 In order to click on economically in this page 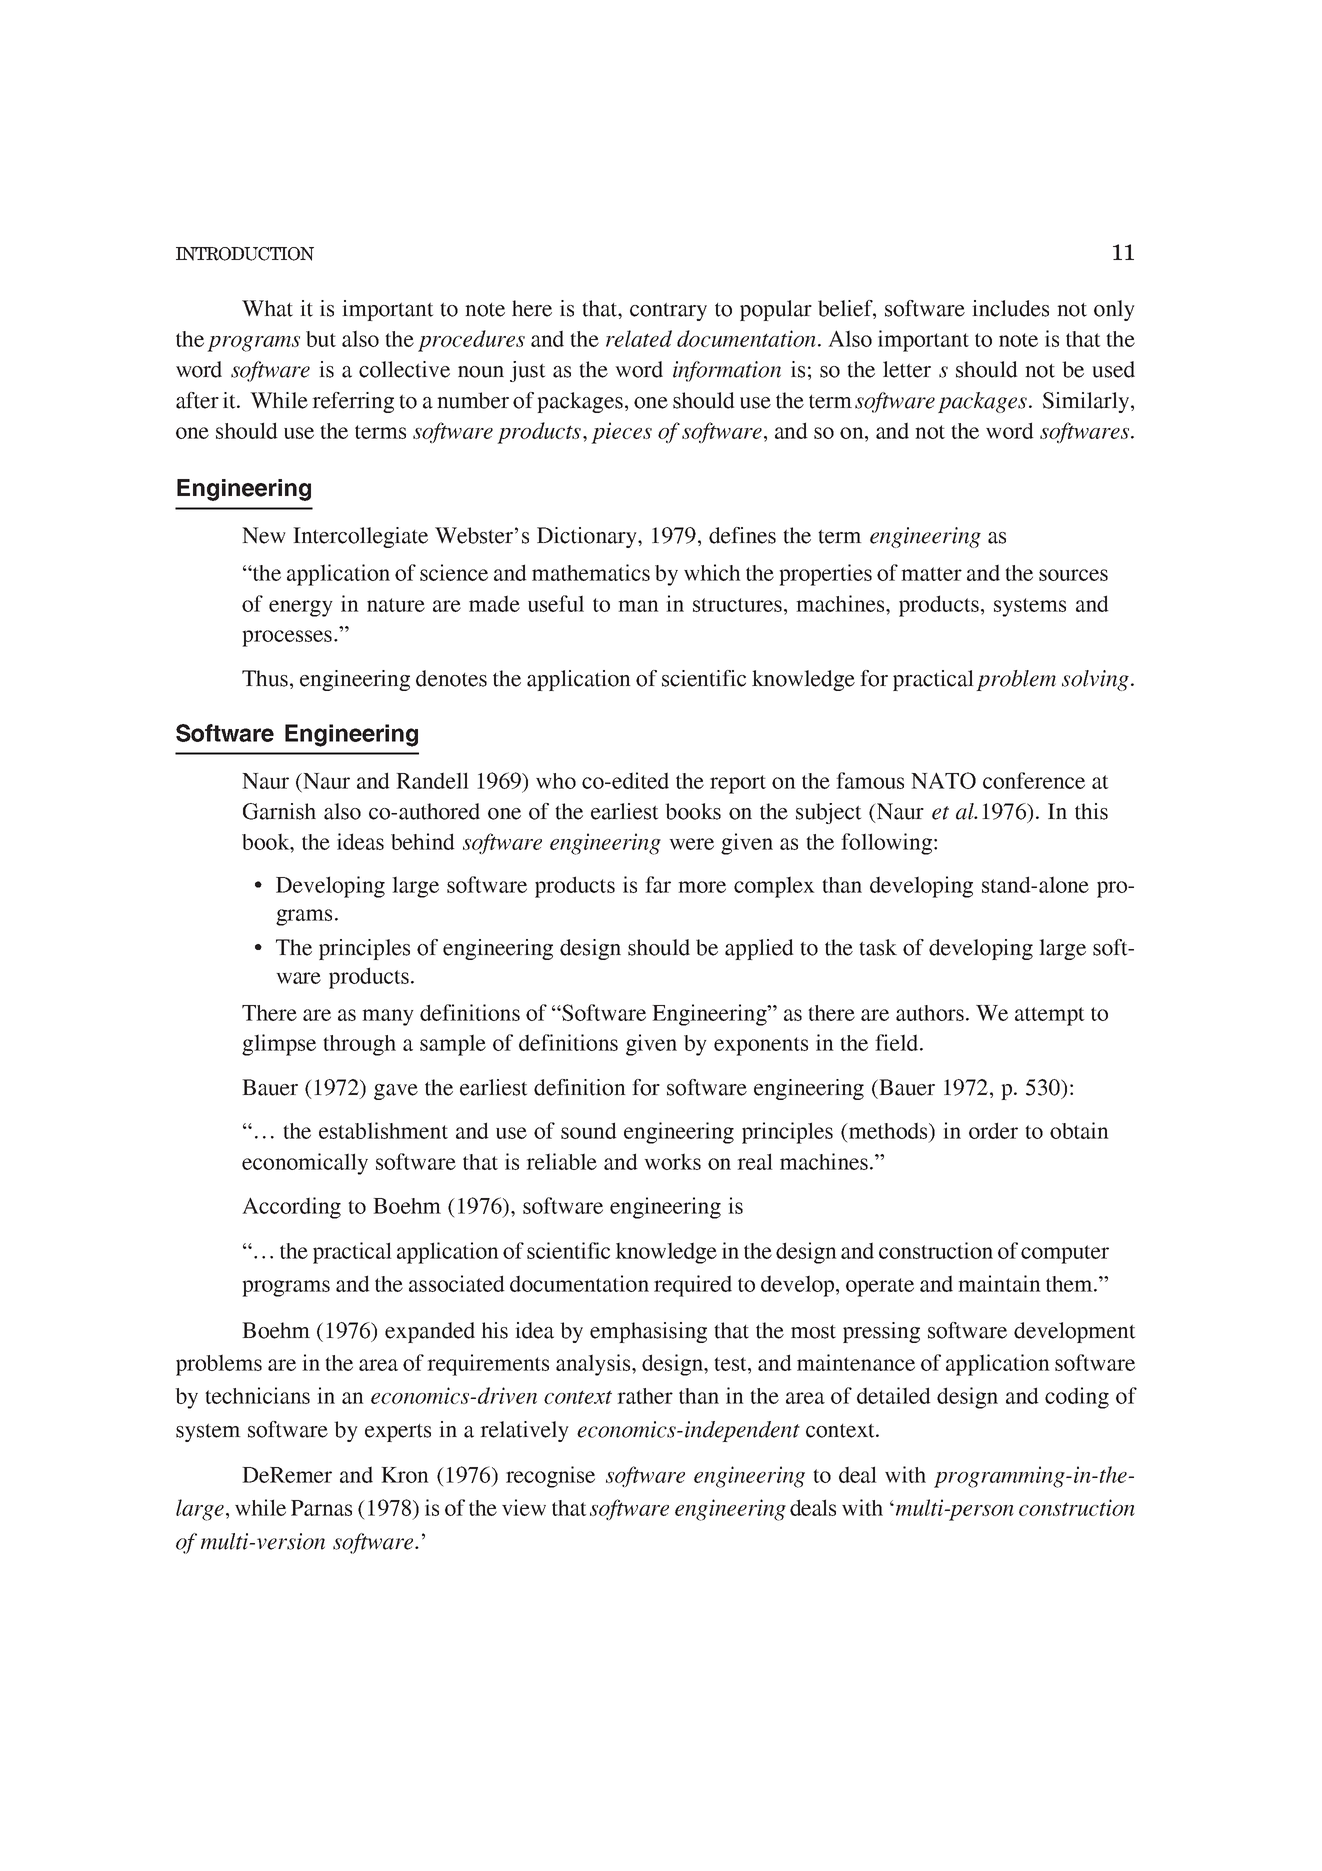, I will do `click(305, 1164)`.
